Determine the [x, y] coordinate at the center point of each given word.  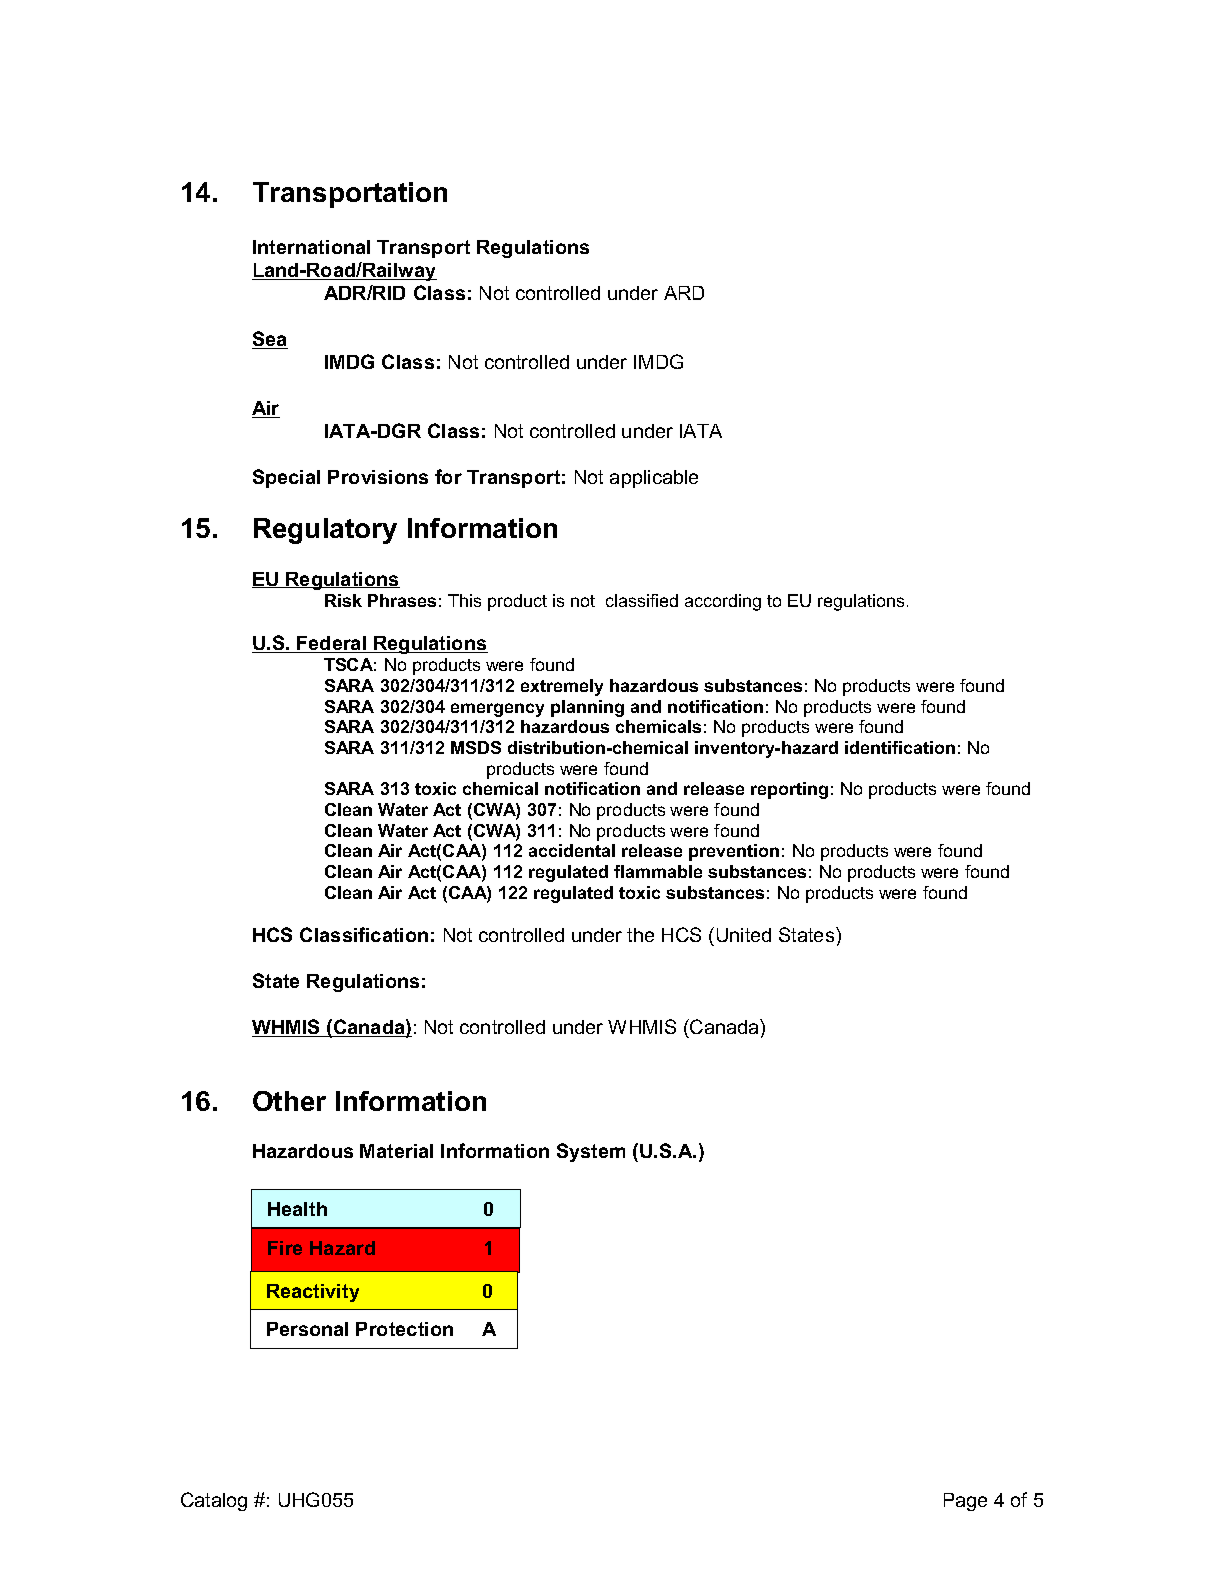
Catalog [214, 1501]
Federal [332, 644]
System [591, 1152]
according [723, 602]
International [311, 247]
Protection [404, 1329]
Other [289, 1101]
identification [900, 747]
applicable [654, 479]
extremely [562, 687]
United [744, 935]
